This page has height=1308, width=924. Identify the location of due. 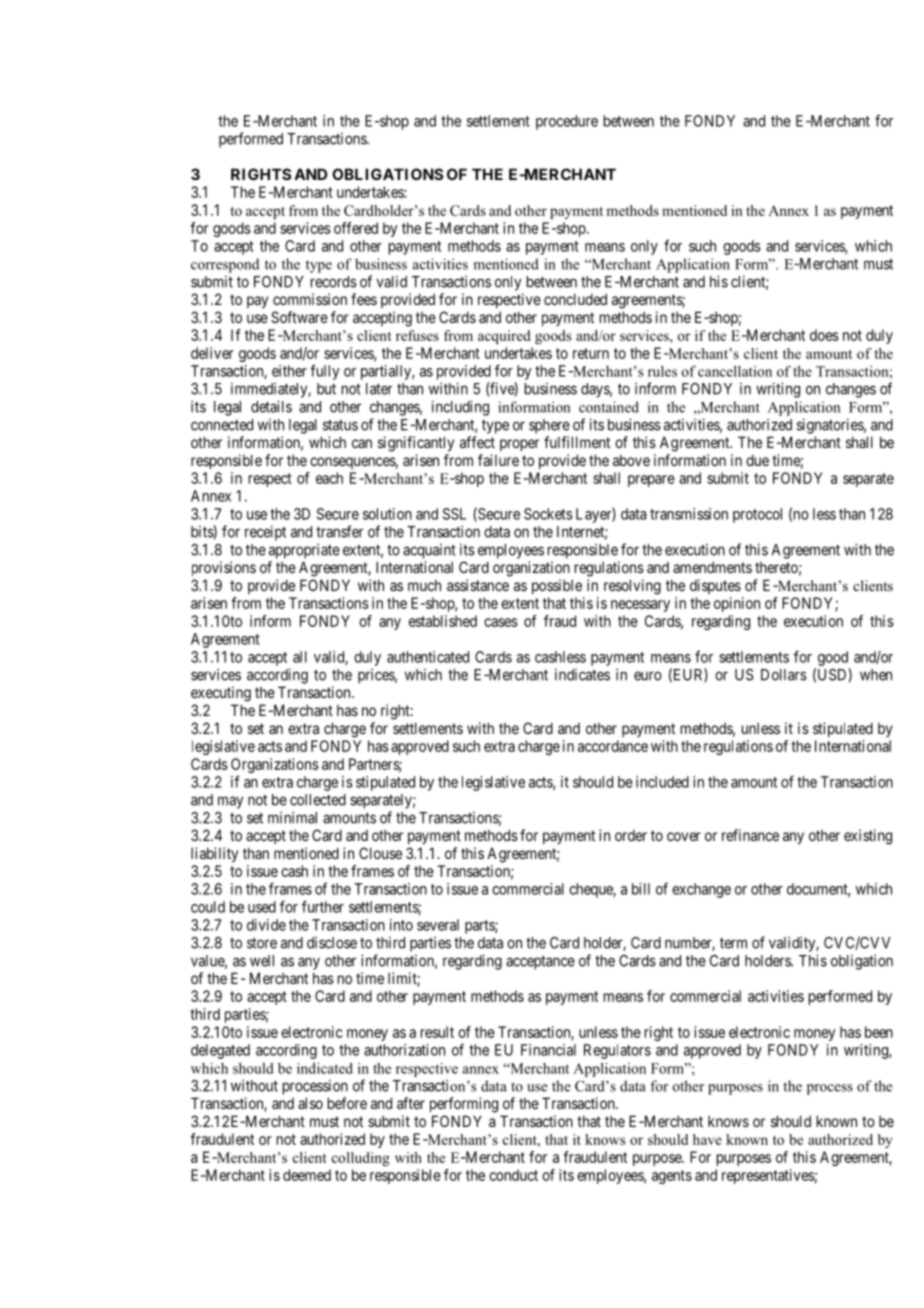
(757, 460).
